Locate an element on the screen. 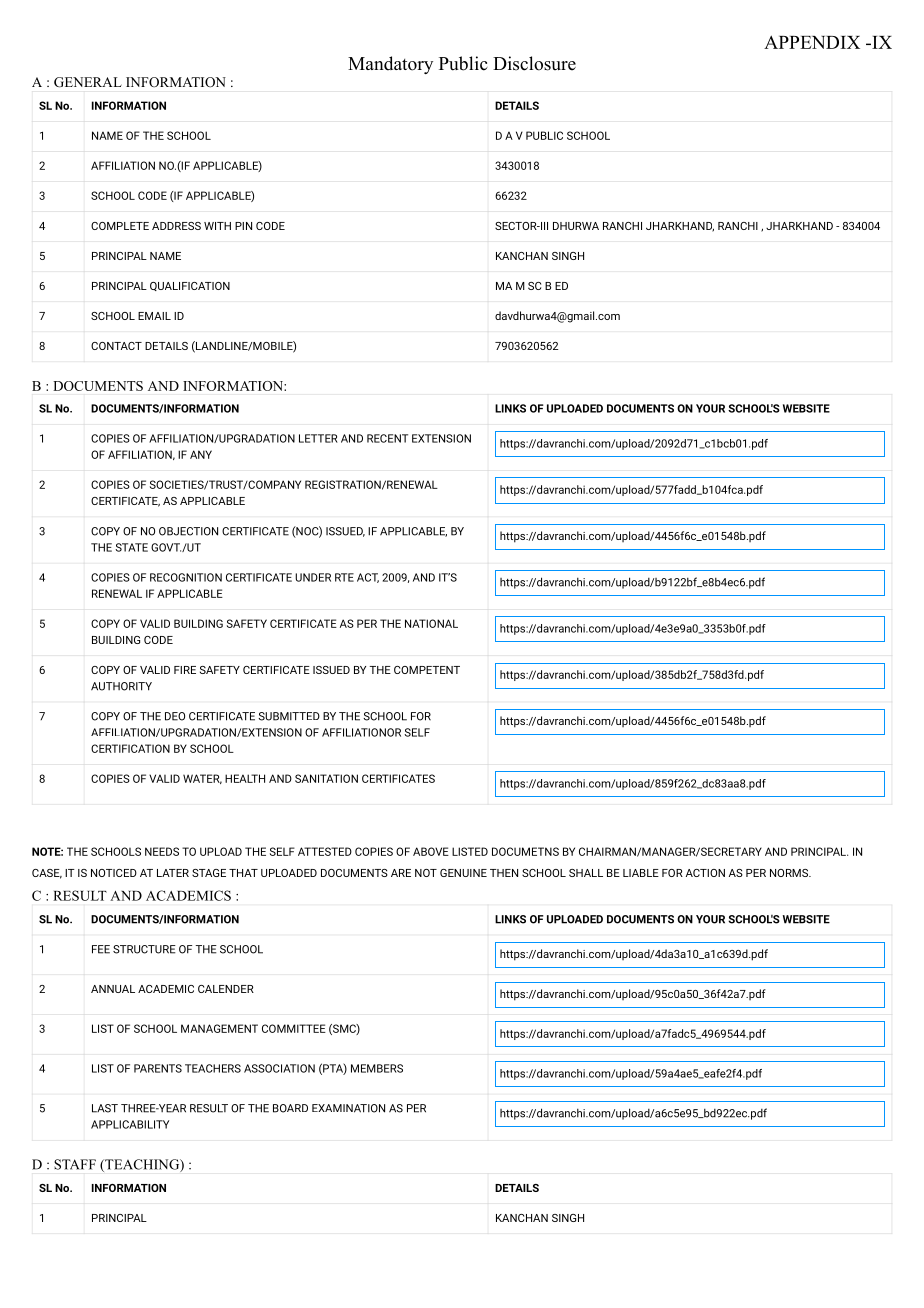 The image size is (924, 1308). COMPETENT is located at coordinates (427, 670).
